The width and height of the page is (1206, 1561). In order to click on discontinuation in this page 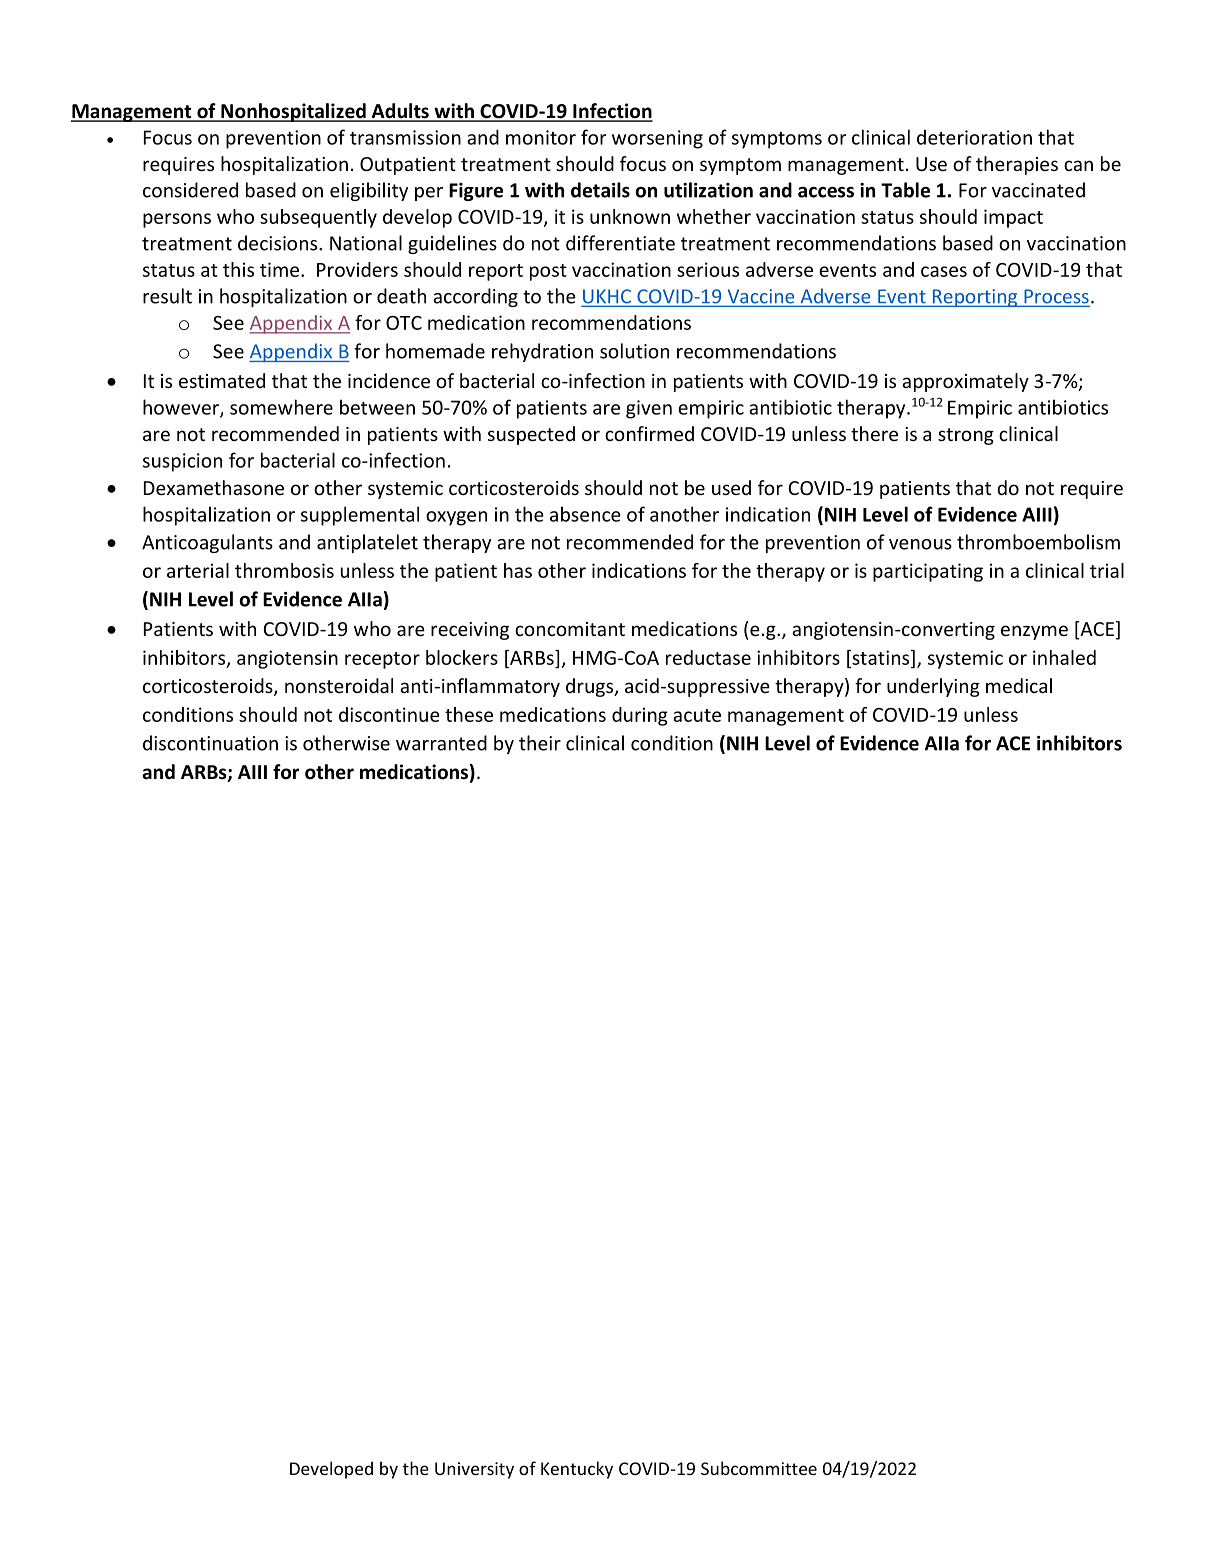, I will do `click(210, 743)`.
